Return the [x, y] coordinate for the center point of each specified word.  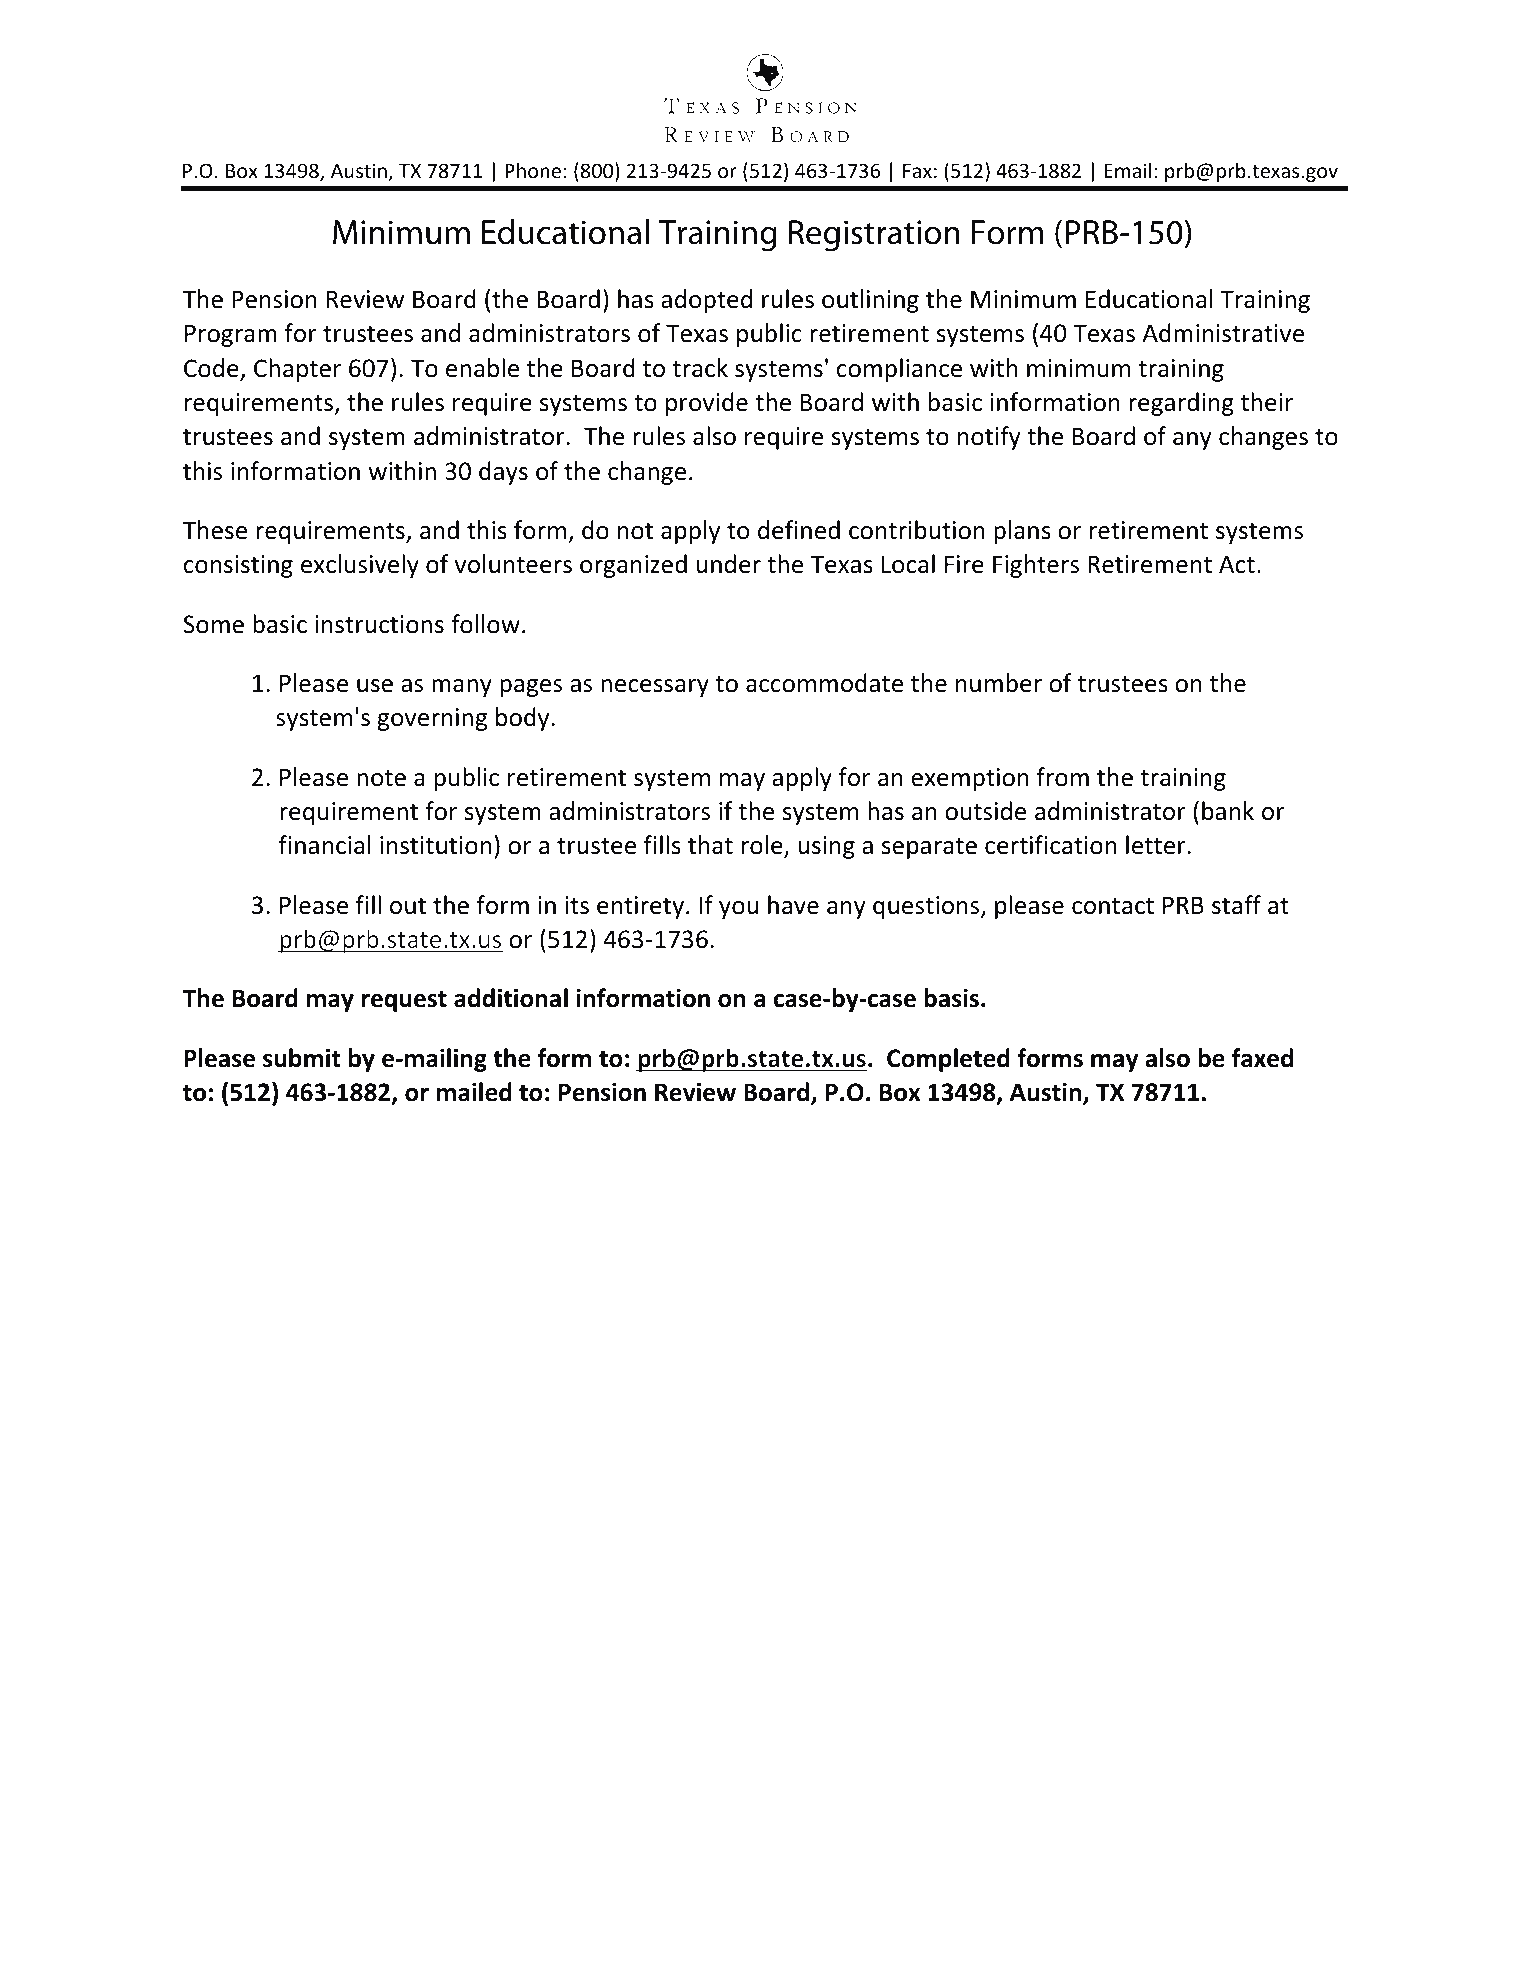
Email [1127, 170]
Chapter [297, 370]
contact [1113, 906]
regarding [1181, 404]
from [1063, 777]
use [375, 686]
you [738, 910]
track [700, 368]
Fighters [1036, 566]
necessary [655, 688]
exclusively [360, 566]
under [728, 564]
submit [302, 1058]
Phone [533, 170]
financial [325, 845]
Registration [874, 236]
